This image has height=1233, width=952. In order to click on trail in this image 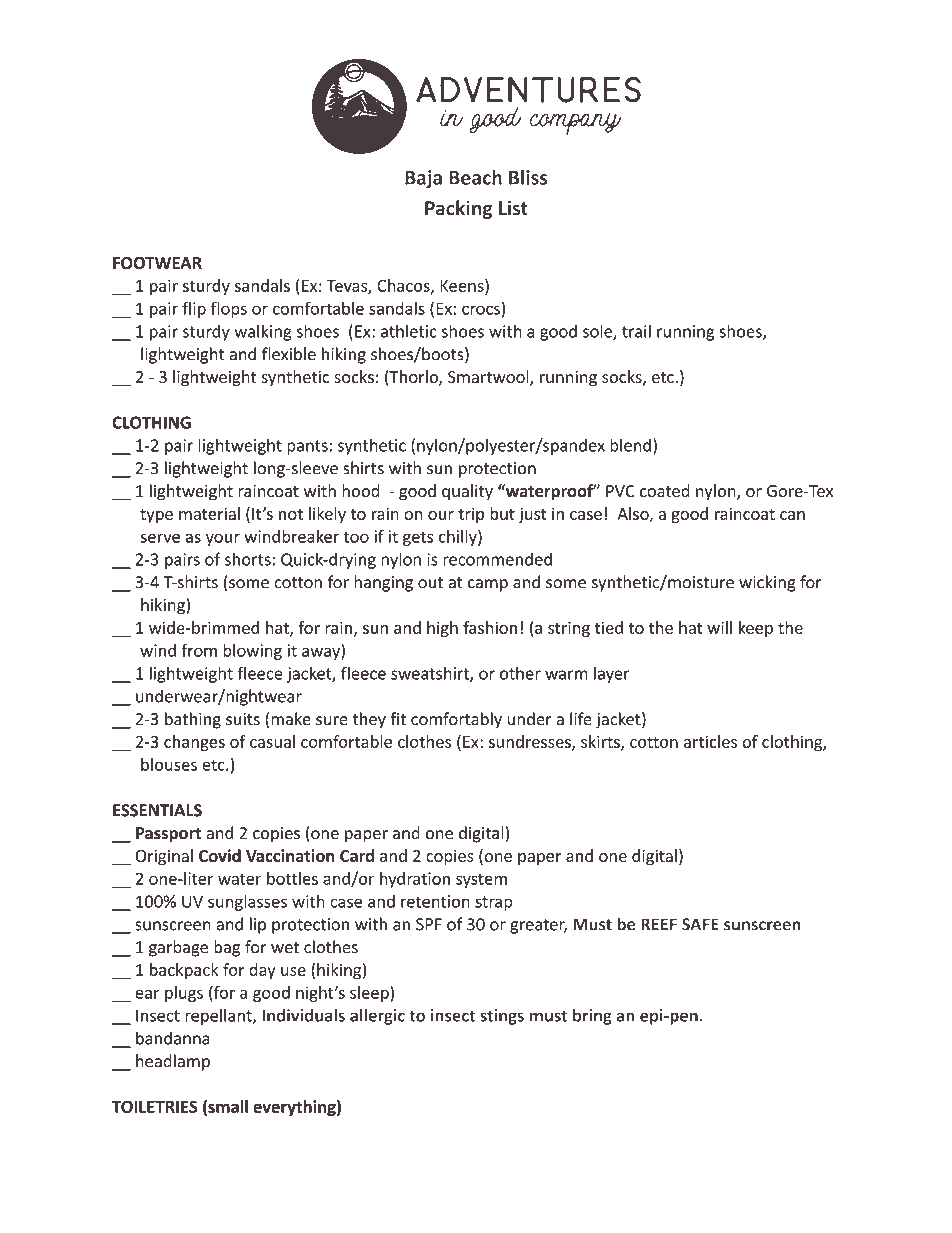, I will do `click(636, 331)`.
